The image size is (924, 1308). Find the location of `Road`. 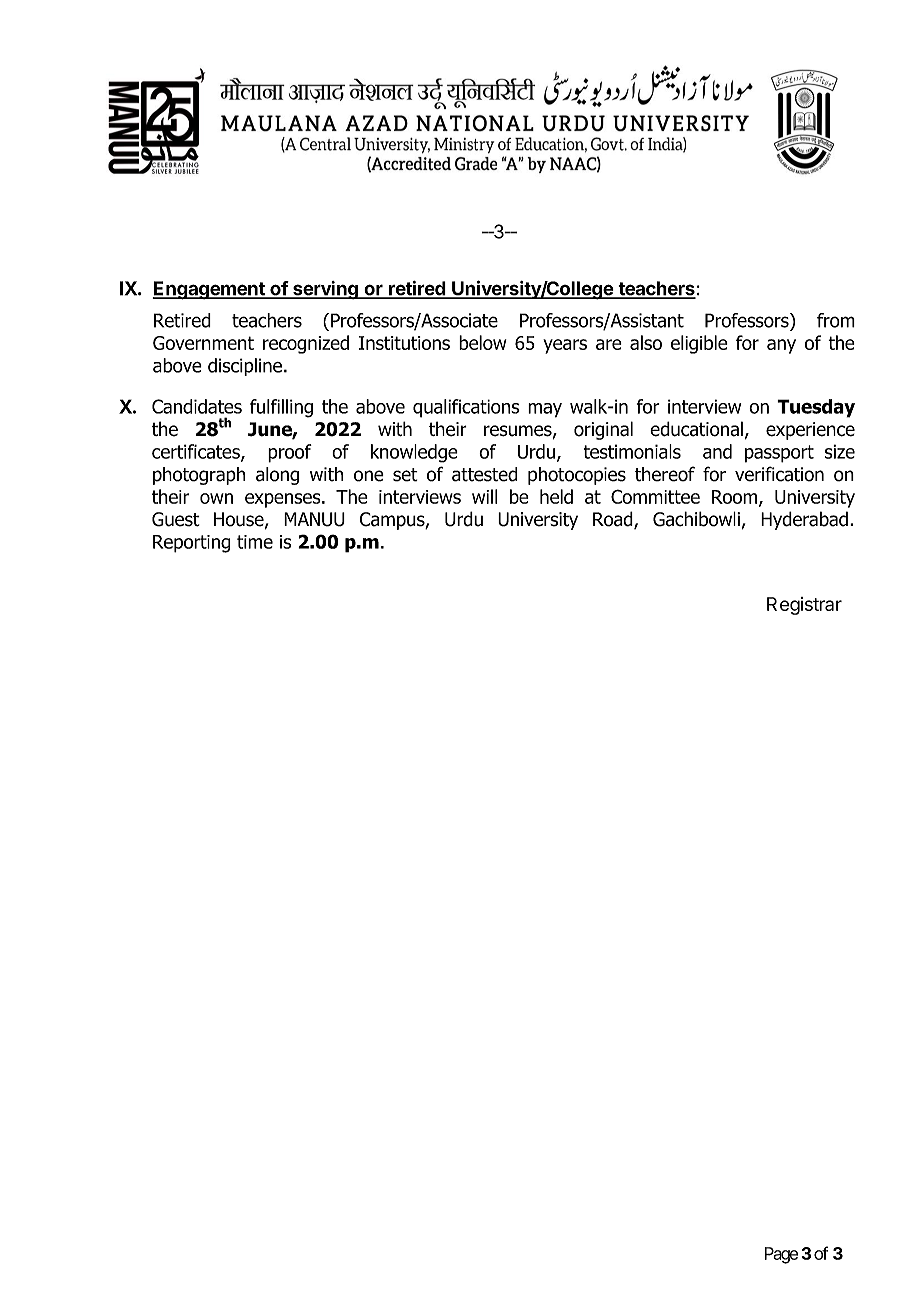

Road is located at coordinates (614, 520).
